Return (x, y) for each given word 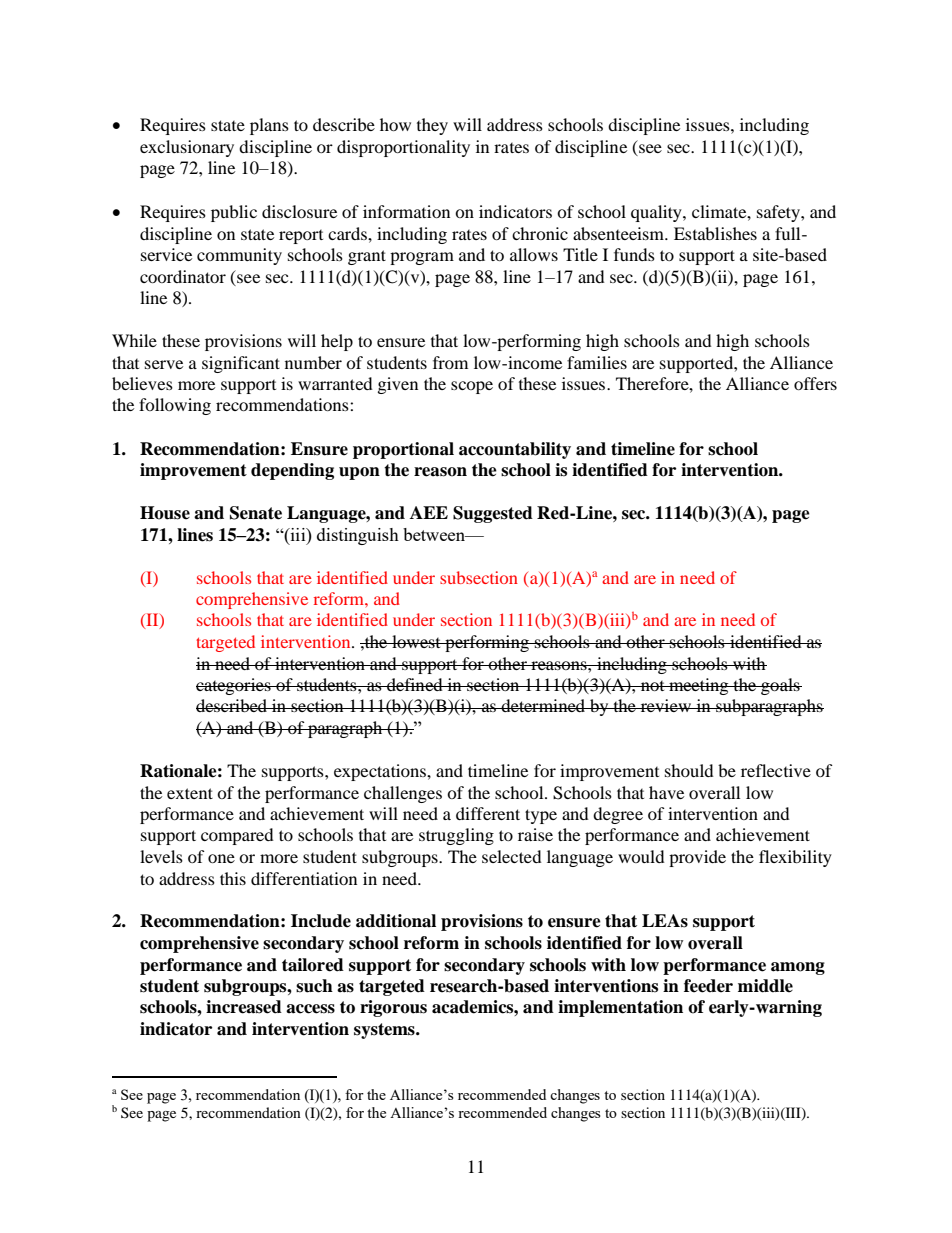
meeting (699, 686)
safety (779, 213)
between (435, 534)
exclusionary (187, 148)
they (432, 126)
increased (244, 1007)
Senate (256, 513)
